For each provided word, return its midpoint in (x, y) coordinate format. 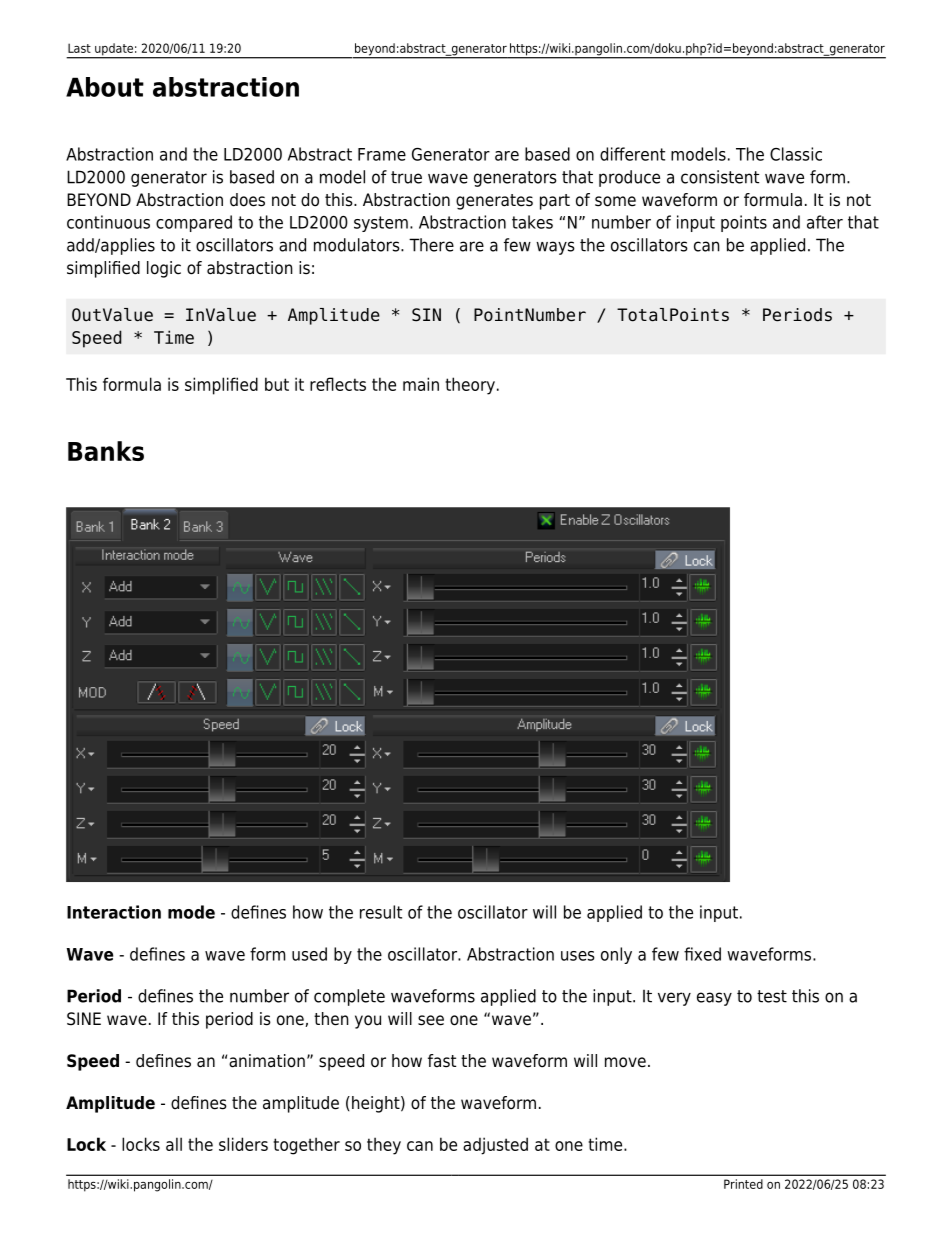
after (825, 222)
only (616, 955)
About (105, 87)
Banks (106, 451)
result (381, 912)
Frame (382, 154)
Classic (796, 154)
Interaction (114, 912)
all (174, 1144)
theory (470, 386)
